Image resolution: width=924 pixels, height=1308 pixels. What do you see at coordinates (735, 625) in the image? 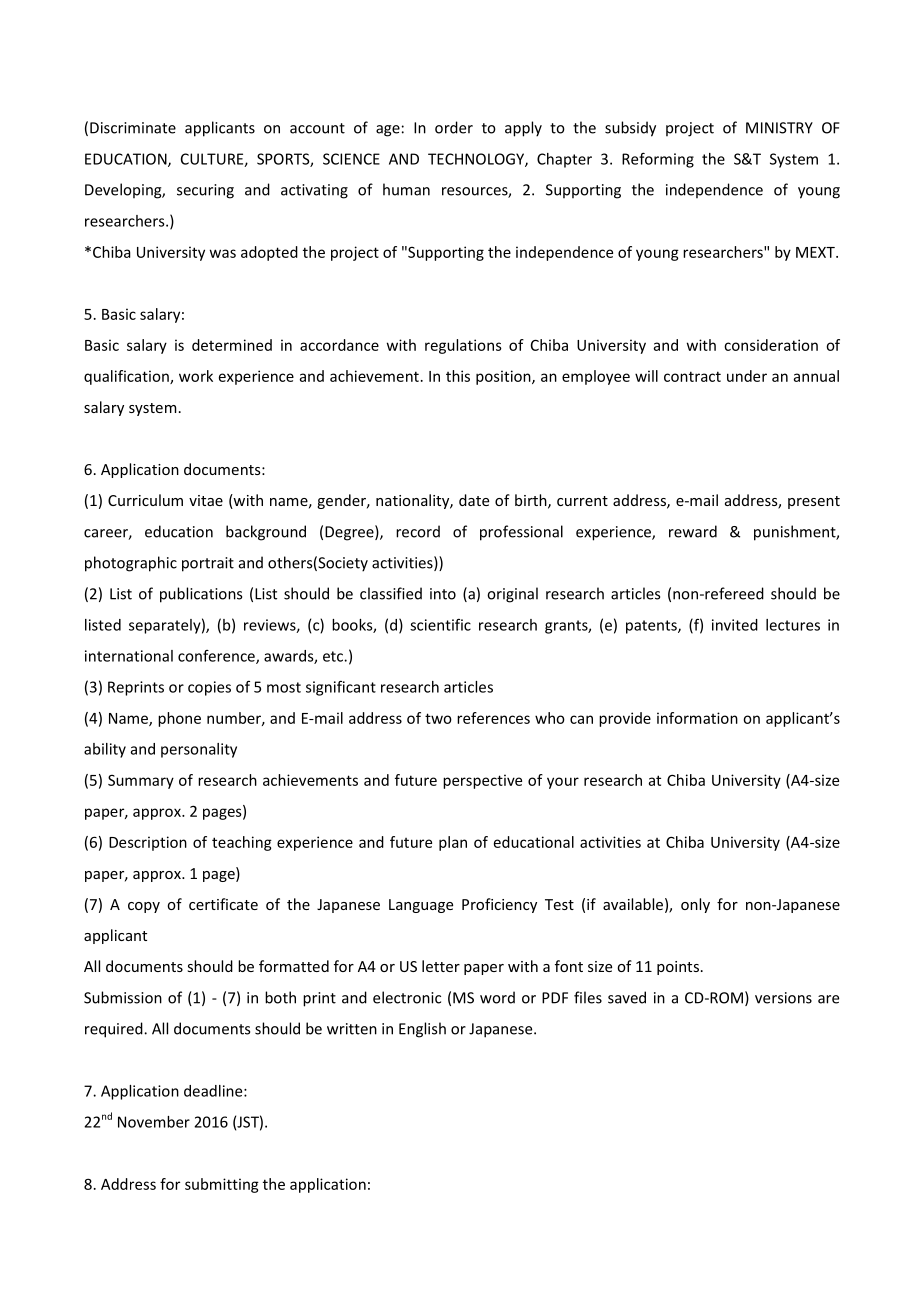
I see `invited` at bounding box center [735, 625].
